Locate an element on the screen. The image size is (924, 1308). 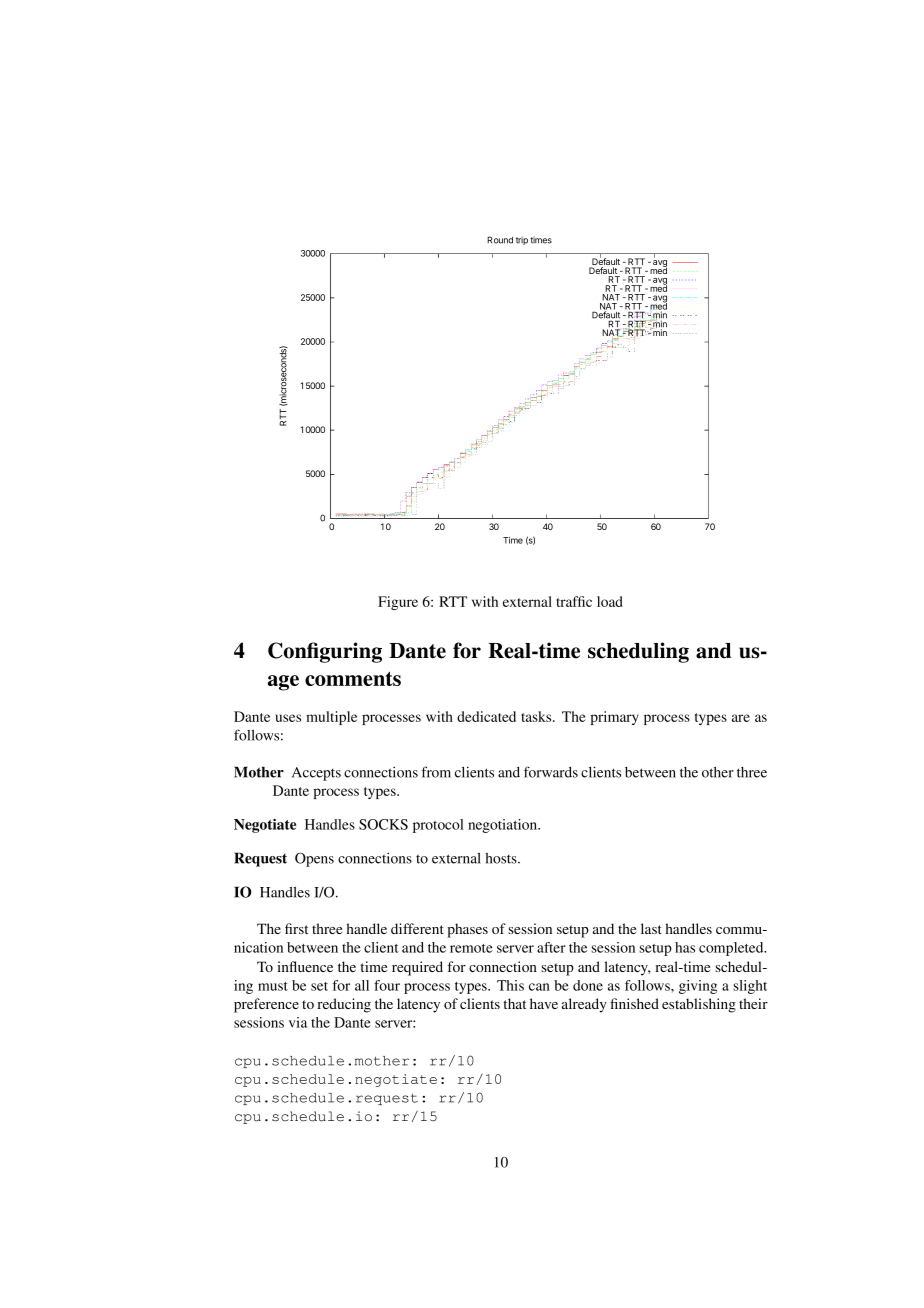
load is located at coordinates (610, 601).
